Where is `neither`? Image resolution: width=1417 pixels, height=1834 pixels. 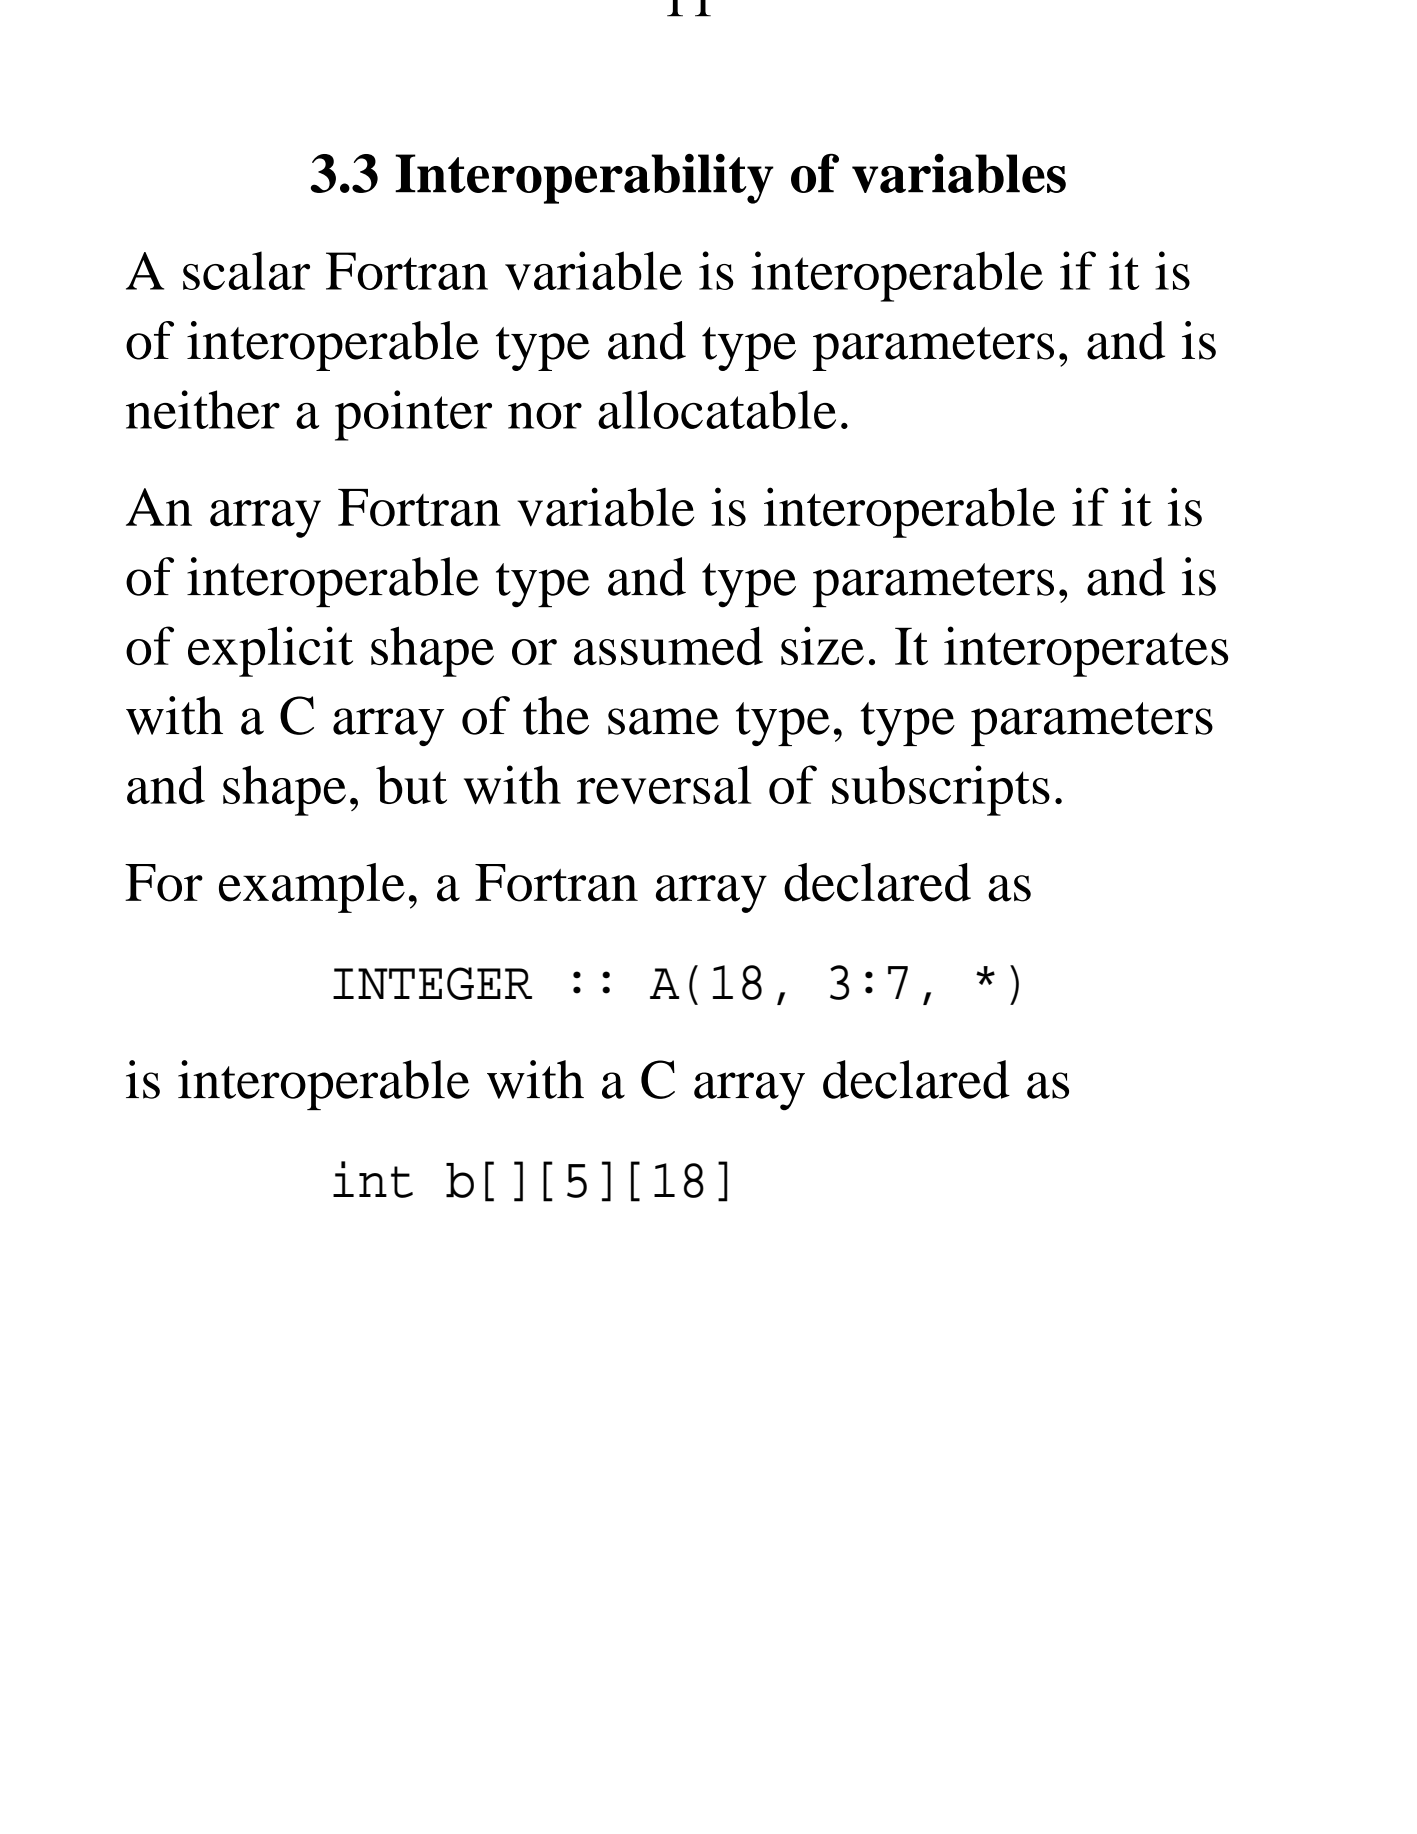
neither is located at coordinates (203, 409).
